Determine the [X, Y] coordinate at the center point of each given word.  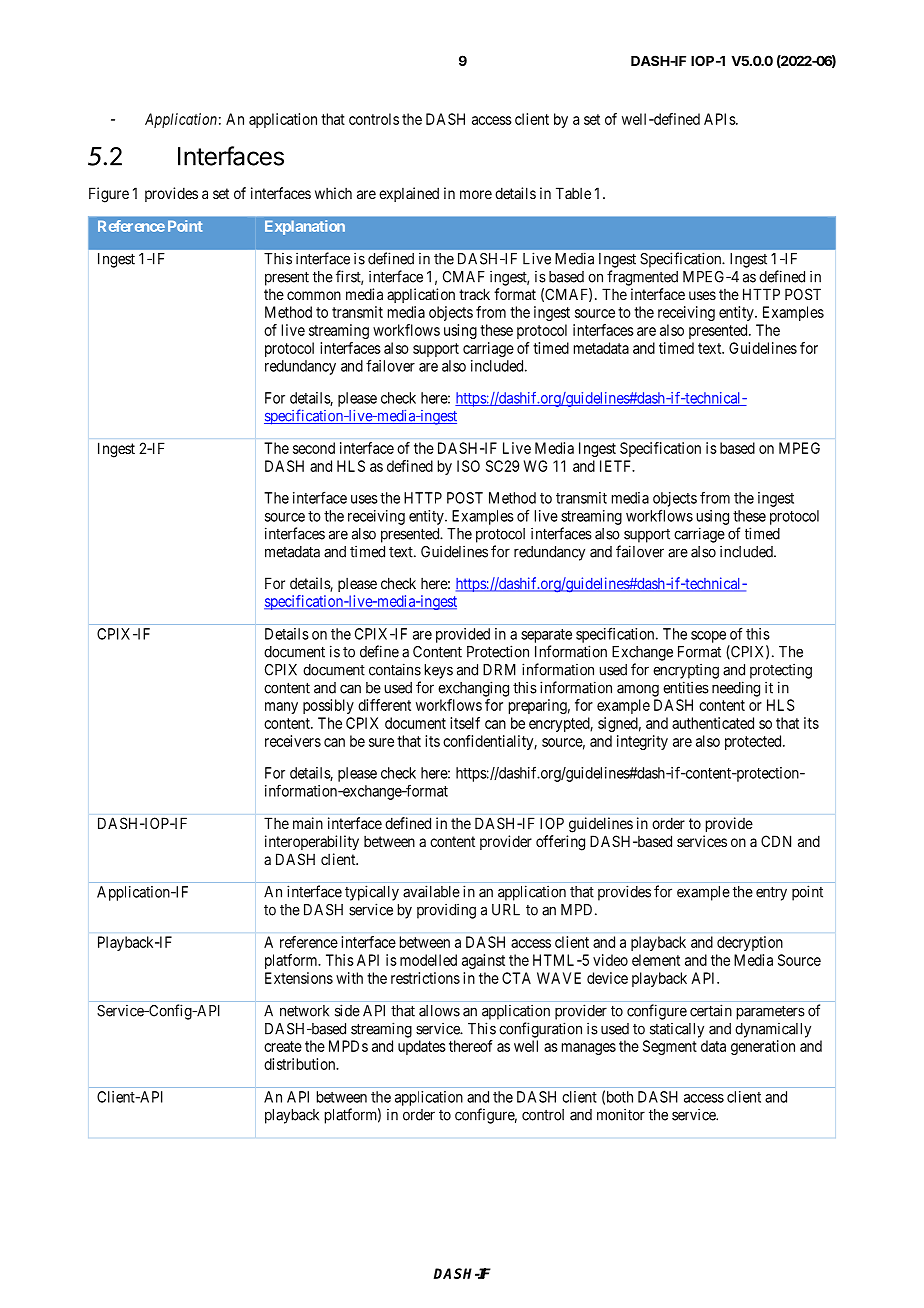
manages [589, 1049]
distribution [301, 1064]
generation [763, 1047]
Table [573, 193]
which [333, 193]
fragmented [642, 278]
